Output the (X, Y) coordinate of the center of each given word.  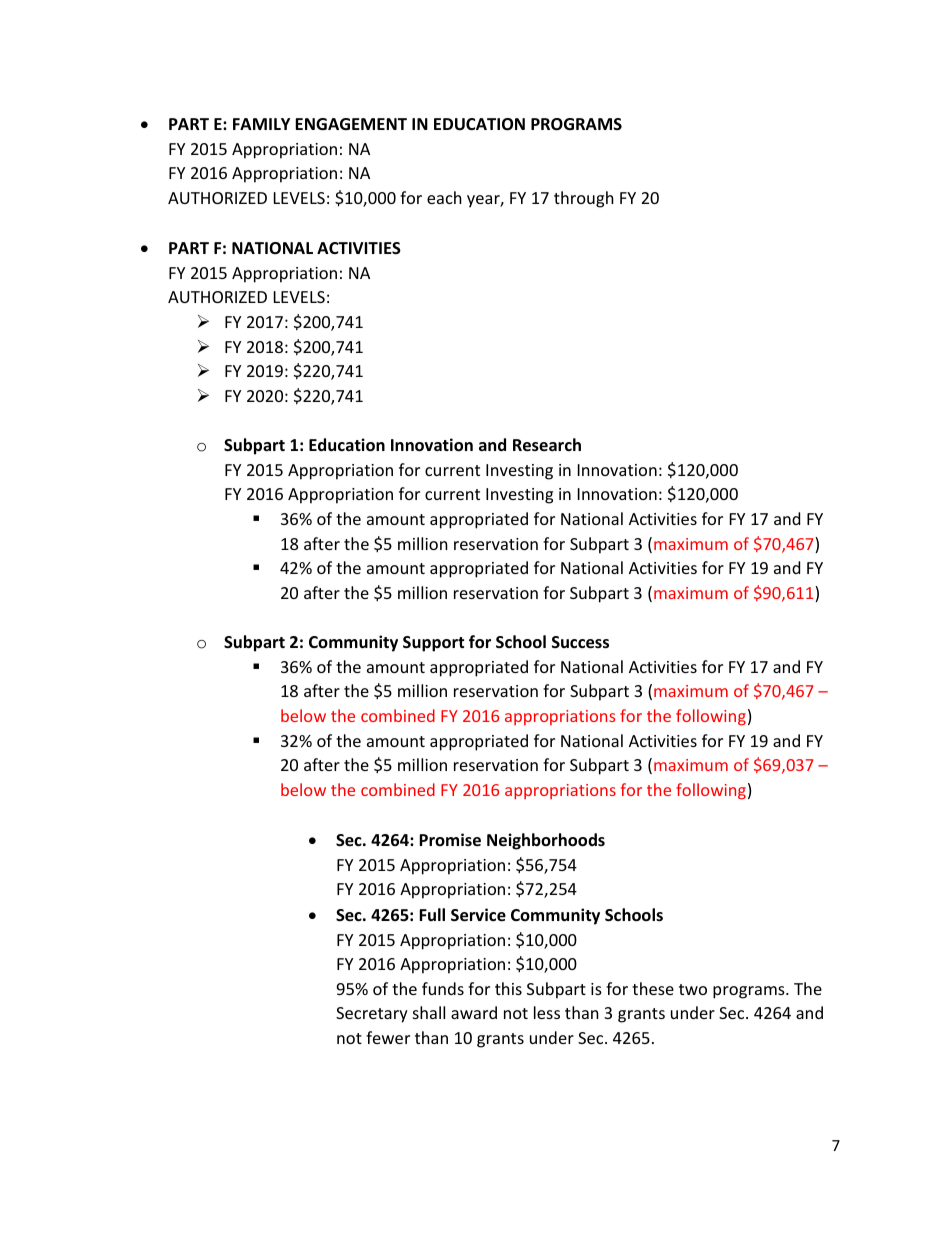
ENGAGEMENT (351, 124)
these (653, 988)
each (444, 197)
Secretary (372, 1015)
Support (433, 644)
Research (547, 445)
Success (580, 642)
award (474, 1012)
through (584, 199)
